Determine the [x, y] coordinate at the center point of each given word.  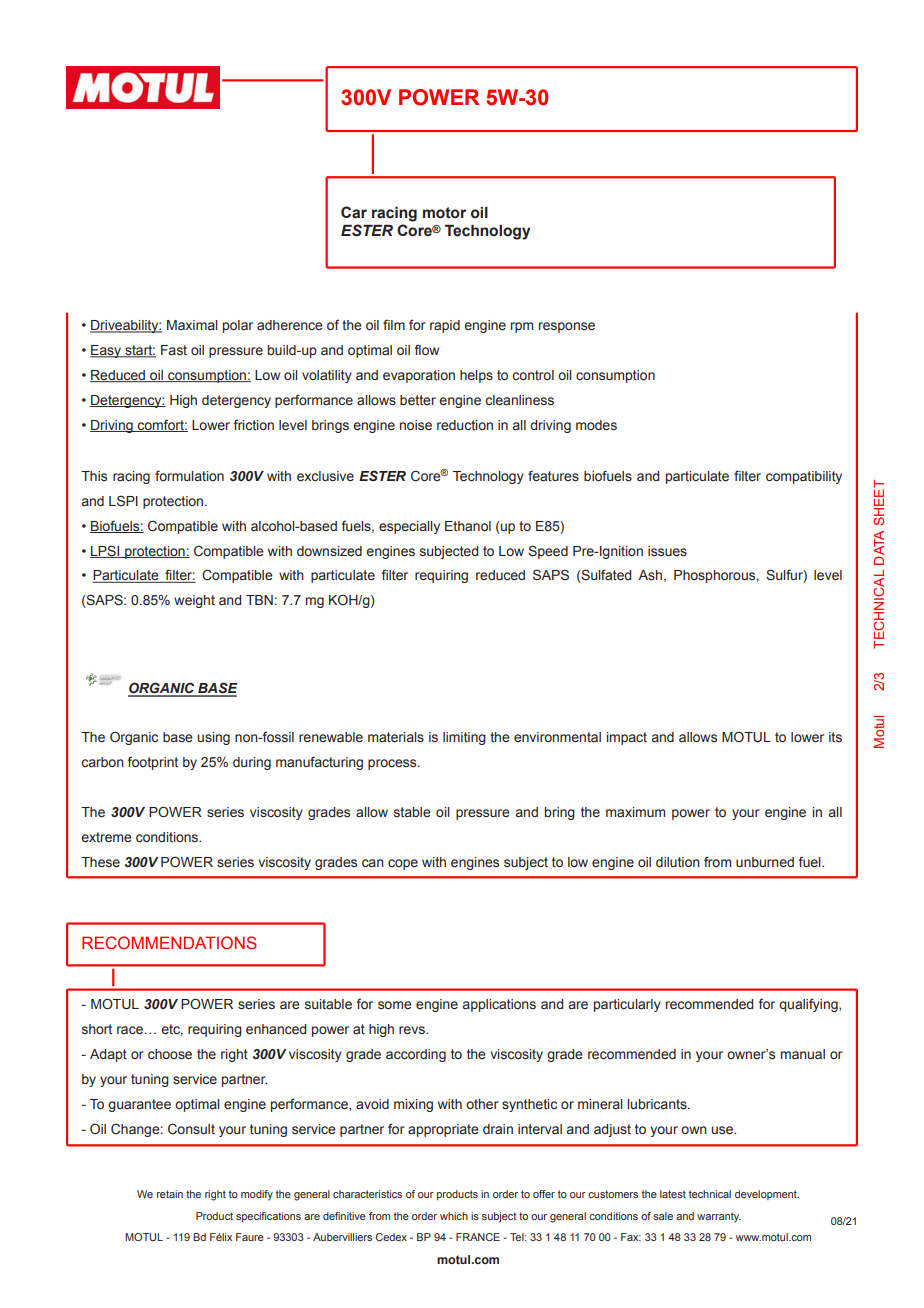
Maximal [192, 325]
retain [170, 1194]
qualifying [809, 1005]
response [567, 327]
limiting [464, 738]
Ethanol [468, 526]
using [213, 738]
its [835, 737]
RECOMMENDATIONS [169, 942]
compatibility [804, 477]
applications [499, 1005]
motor [444, 213]
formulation [189, 475]
